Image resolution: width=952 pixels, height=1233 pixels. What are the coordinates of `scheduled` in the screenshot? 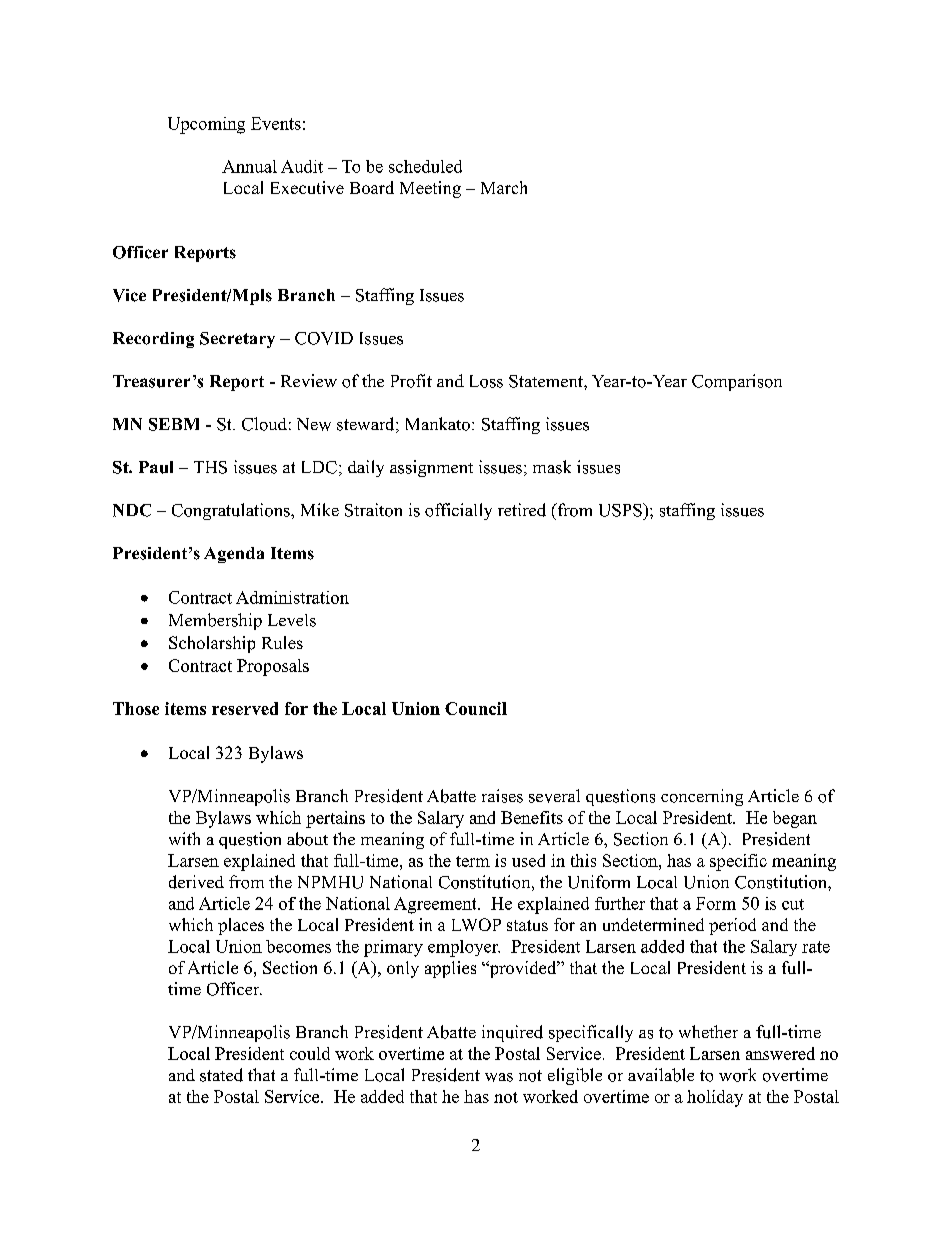 It's located at (425, 166).
